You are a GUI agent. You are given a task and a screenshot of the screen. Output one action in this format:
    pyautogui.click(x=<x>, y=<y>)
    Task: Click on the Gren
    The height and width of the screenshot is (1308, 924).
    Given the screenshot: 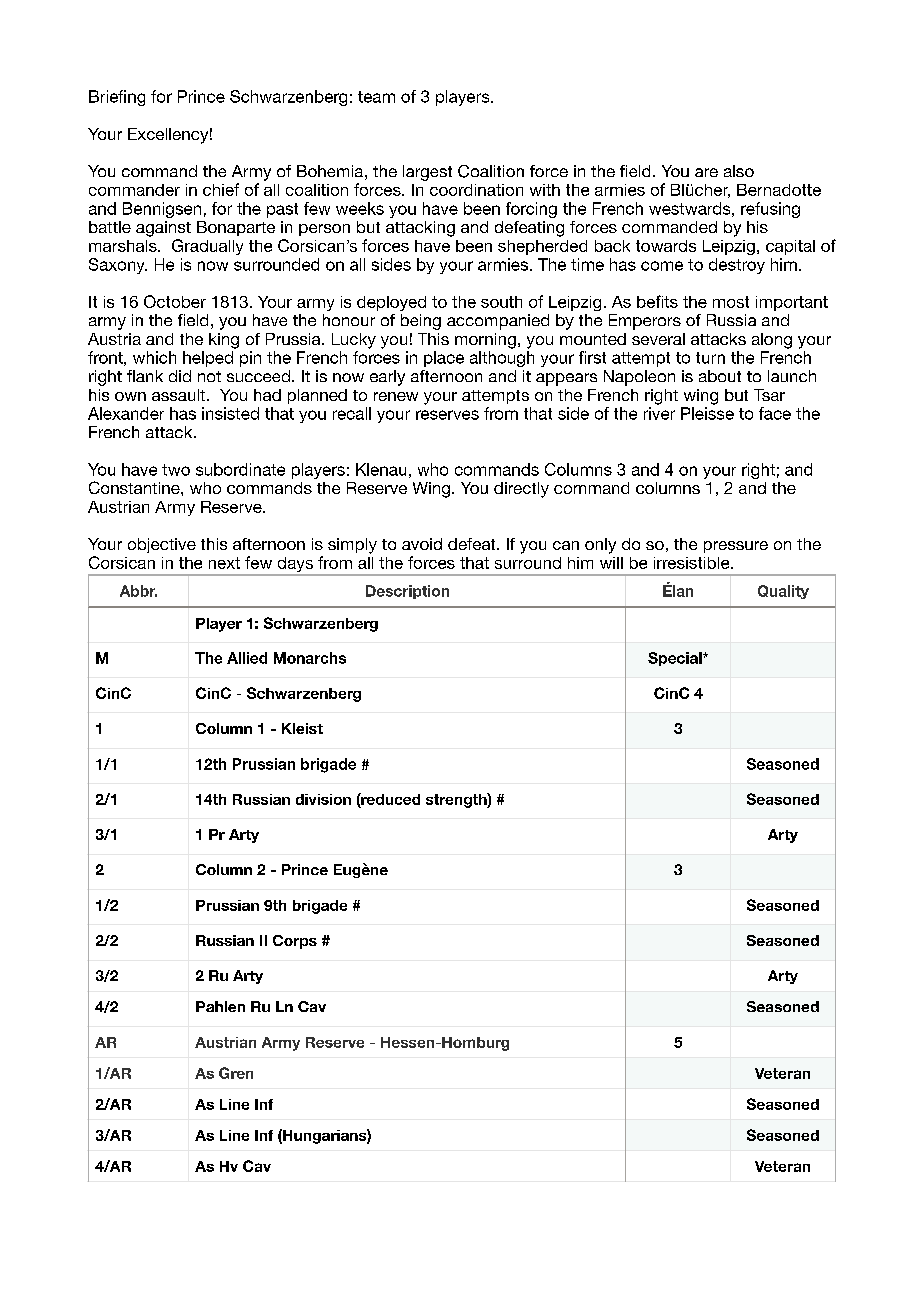 What is the action you would take?
    pyautogui.click(x=236, y=1073)
